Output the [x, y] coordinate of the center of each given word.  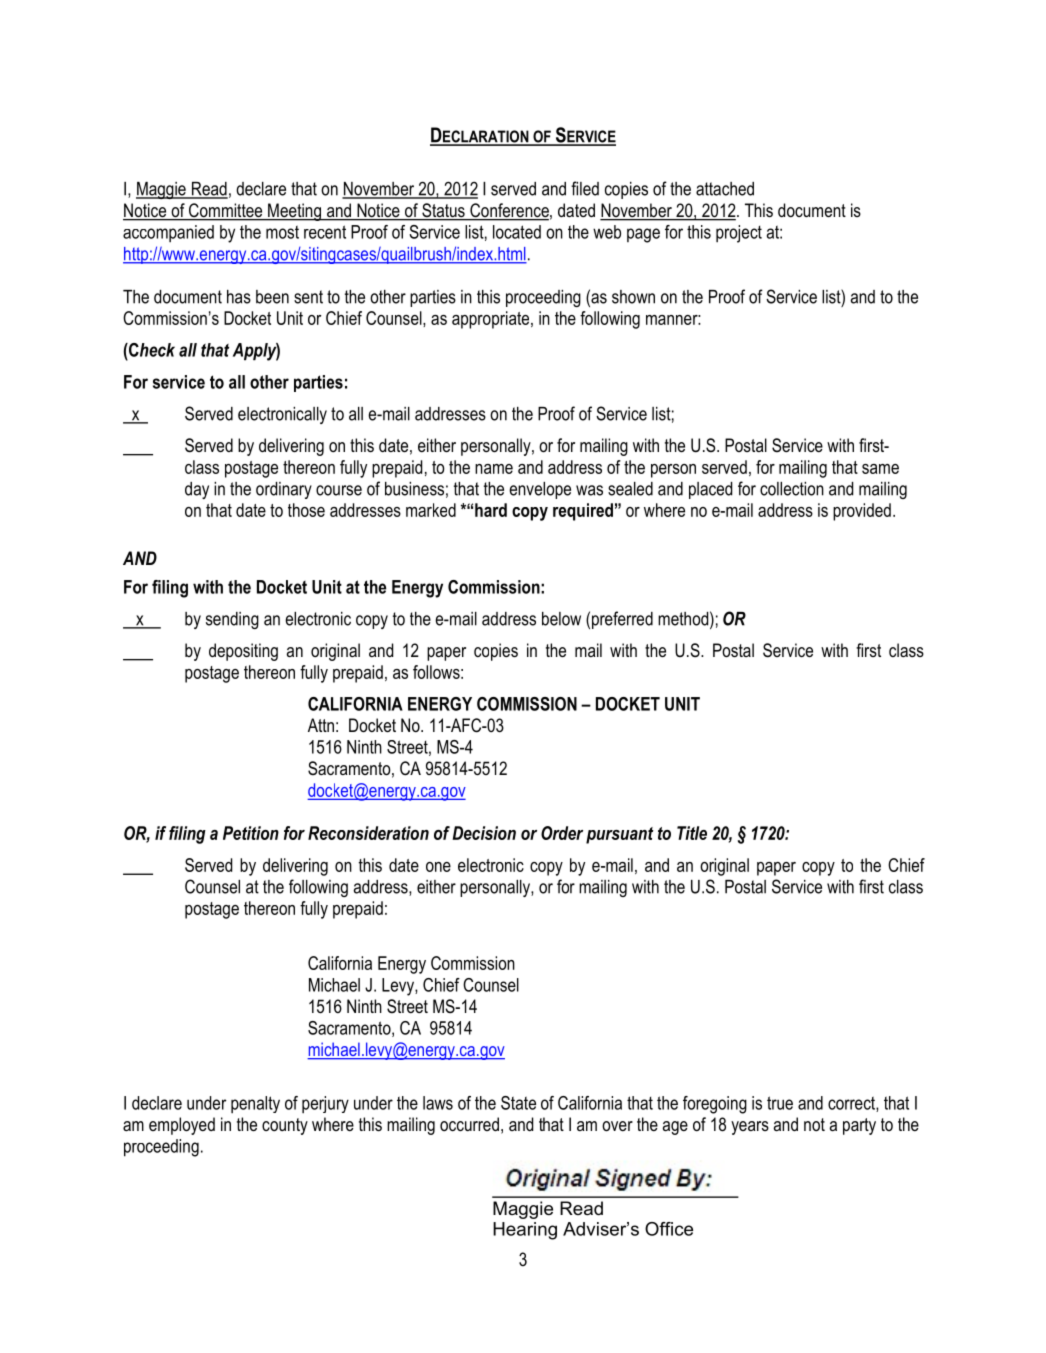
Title [692, 833]
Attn [321, 725]
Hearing [525, 1231]
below [561, 619]
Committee [226, 211]
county [285, 1126]
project [739, 234]
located [517, 232]
